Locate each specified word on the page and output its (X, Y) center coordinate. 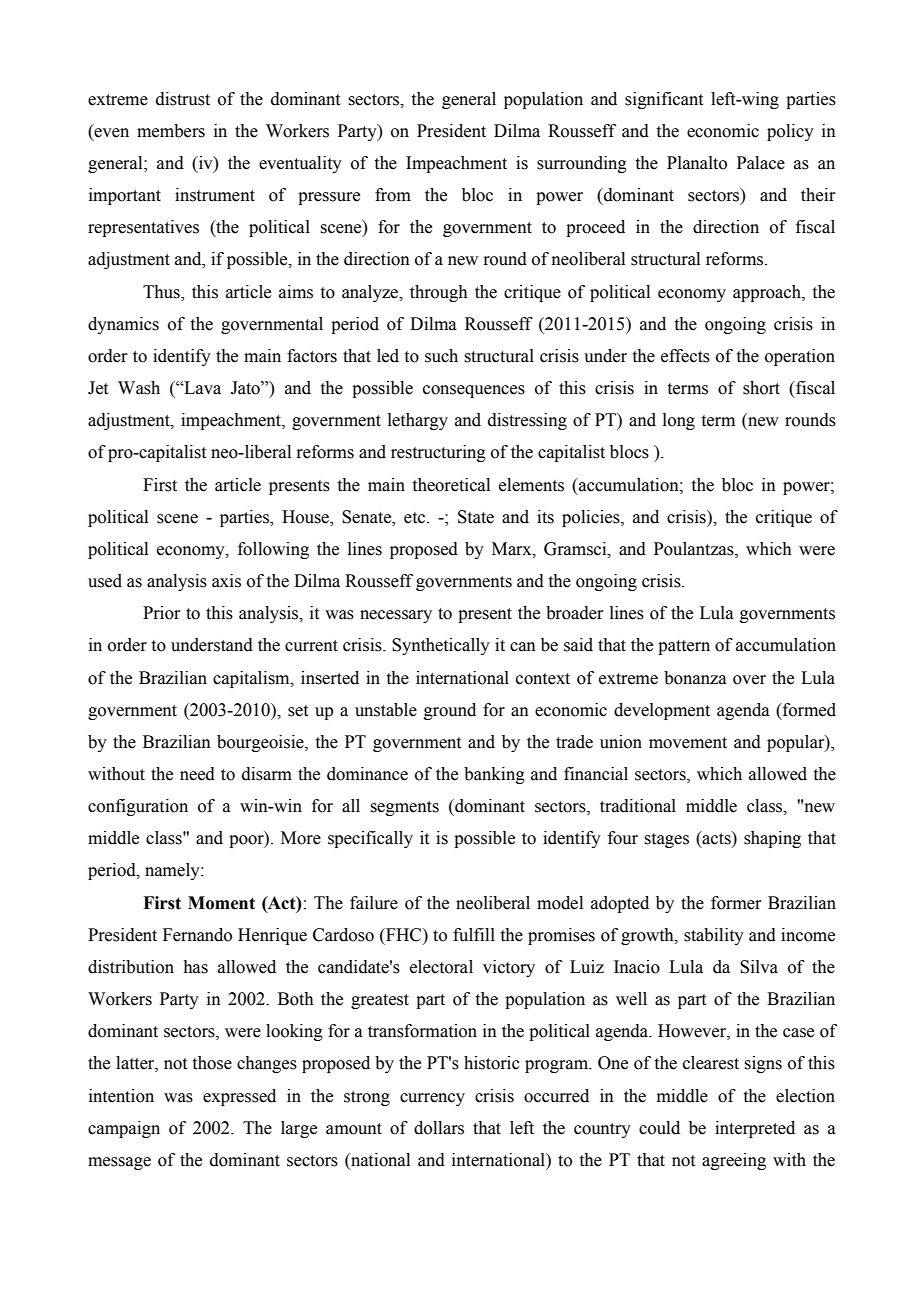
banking (494, 775)
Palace (761, 163)
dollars (439, 1128)
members (171, 131)
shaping (772, 839)
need (197, 774)
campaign (124, 1129)
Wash (139, 388)
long (679, 421)
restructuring (438, 453)
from (393, 195)
